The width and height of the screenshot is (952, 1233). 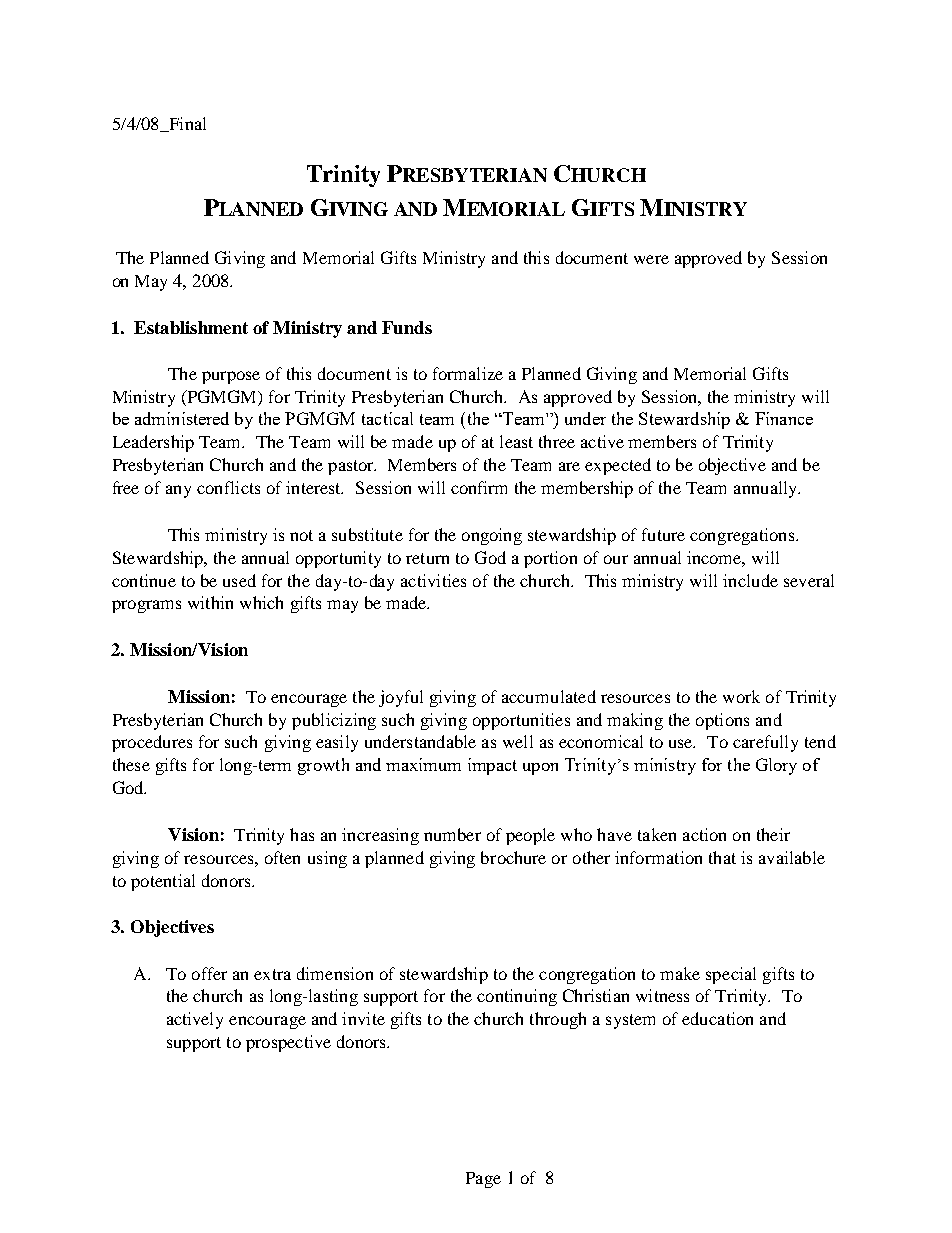 What do you see at coordinates (407, 327) in the screenshot?
I see `Funds` at bounding box center [407, 327].
